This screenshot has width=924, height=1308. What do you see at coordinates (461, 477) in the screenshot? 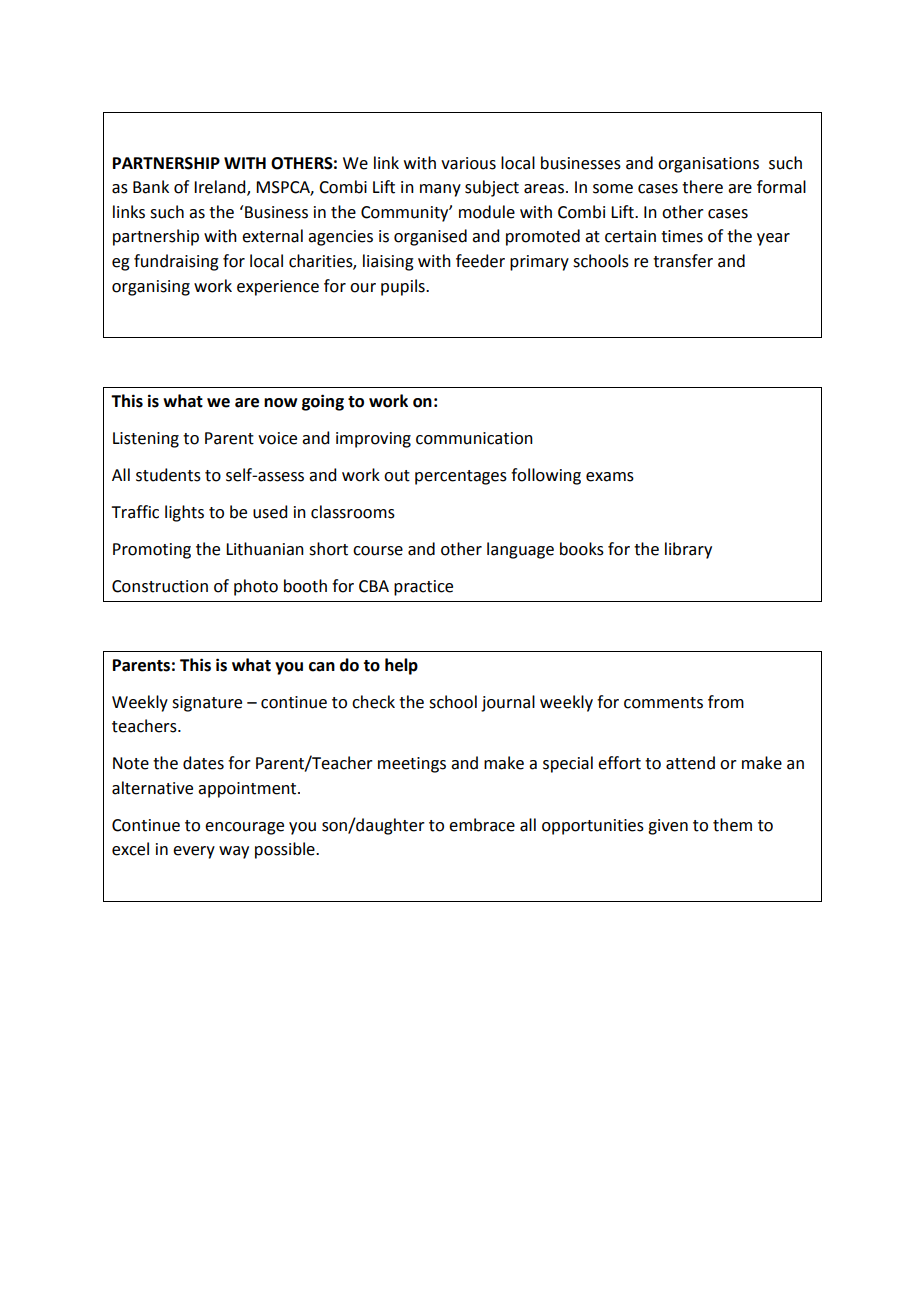
I see `percentages` at bounding box center [461, 477].
